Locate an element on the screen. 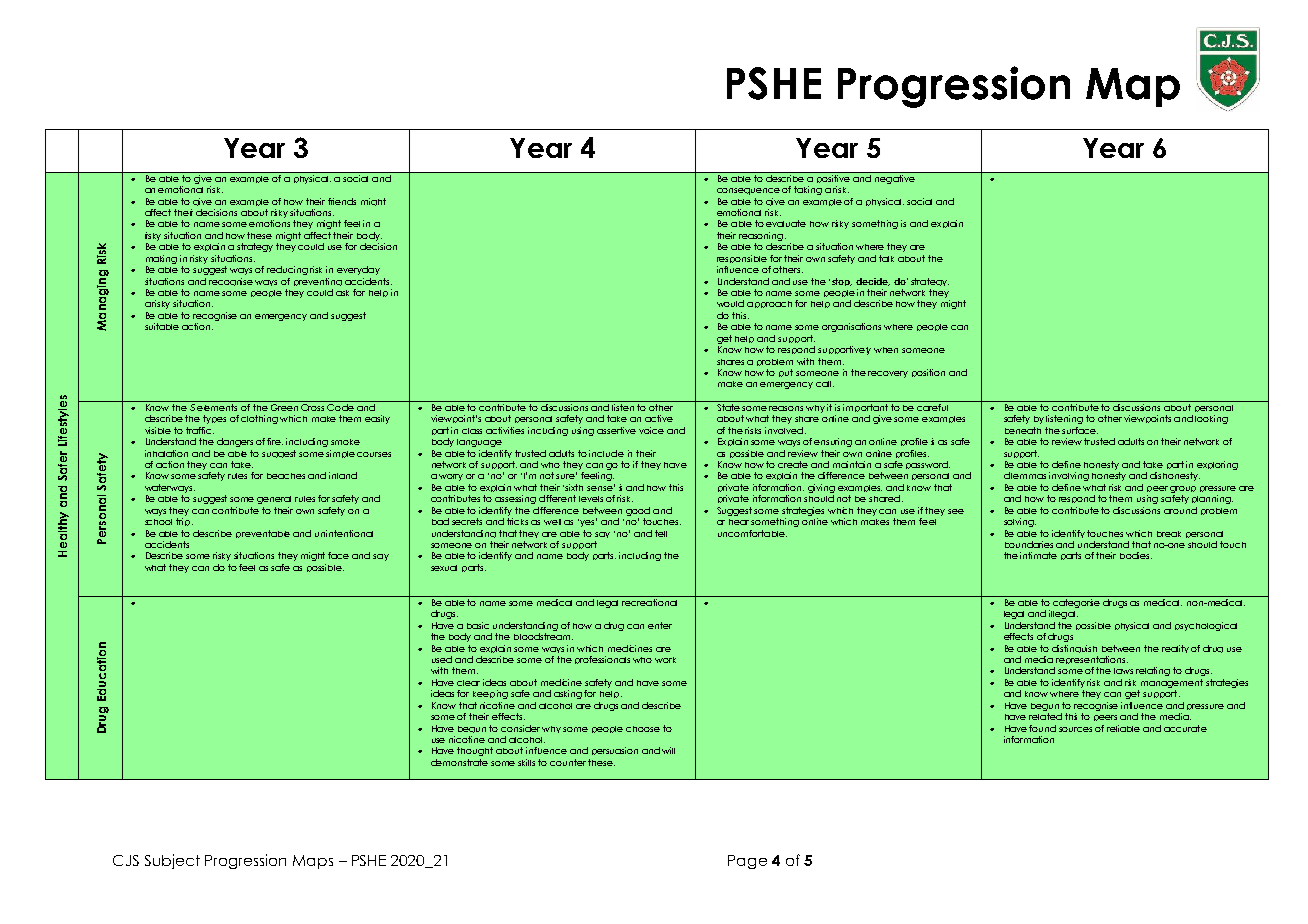 The height and width of the screenshot is (924, 1308). Page is located at coordinates (747, 862).
